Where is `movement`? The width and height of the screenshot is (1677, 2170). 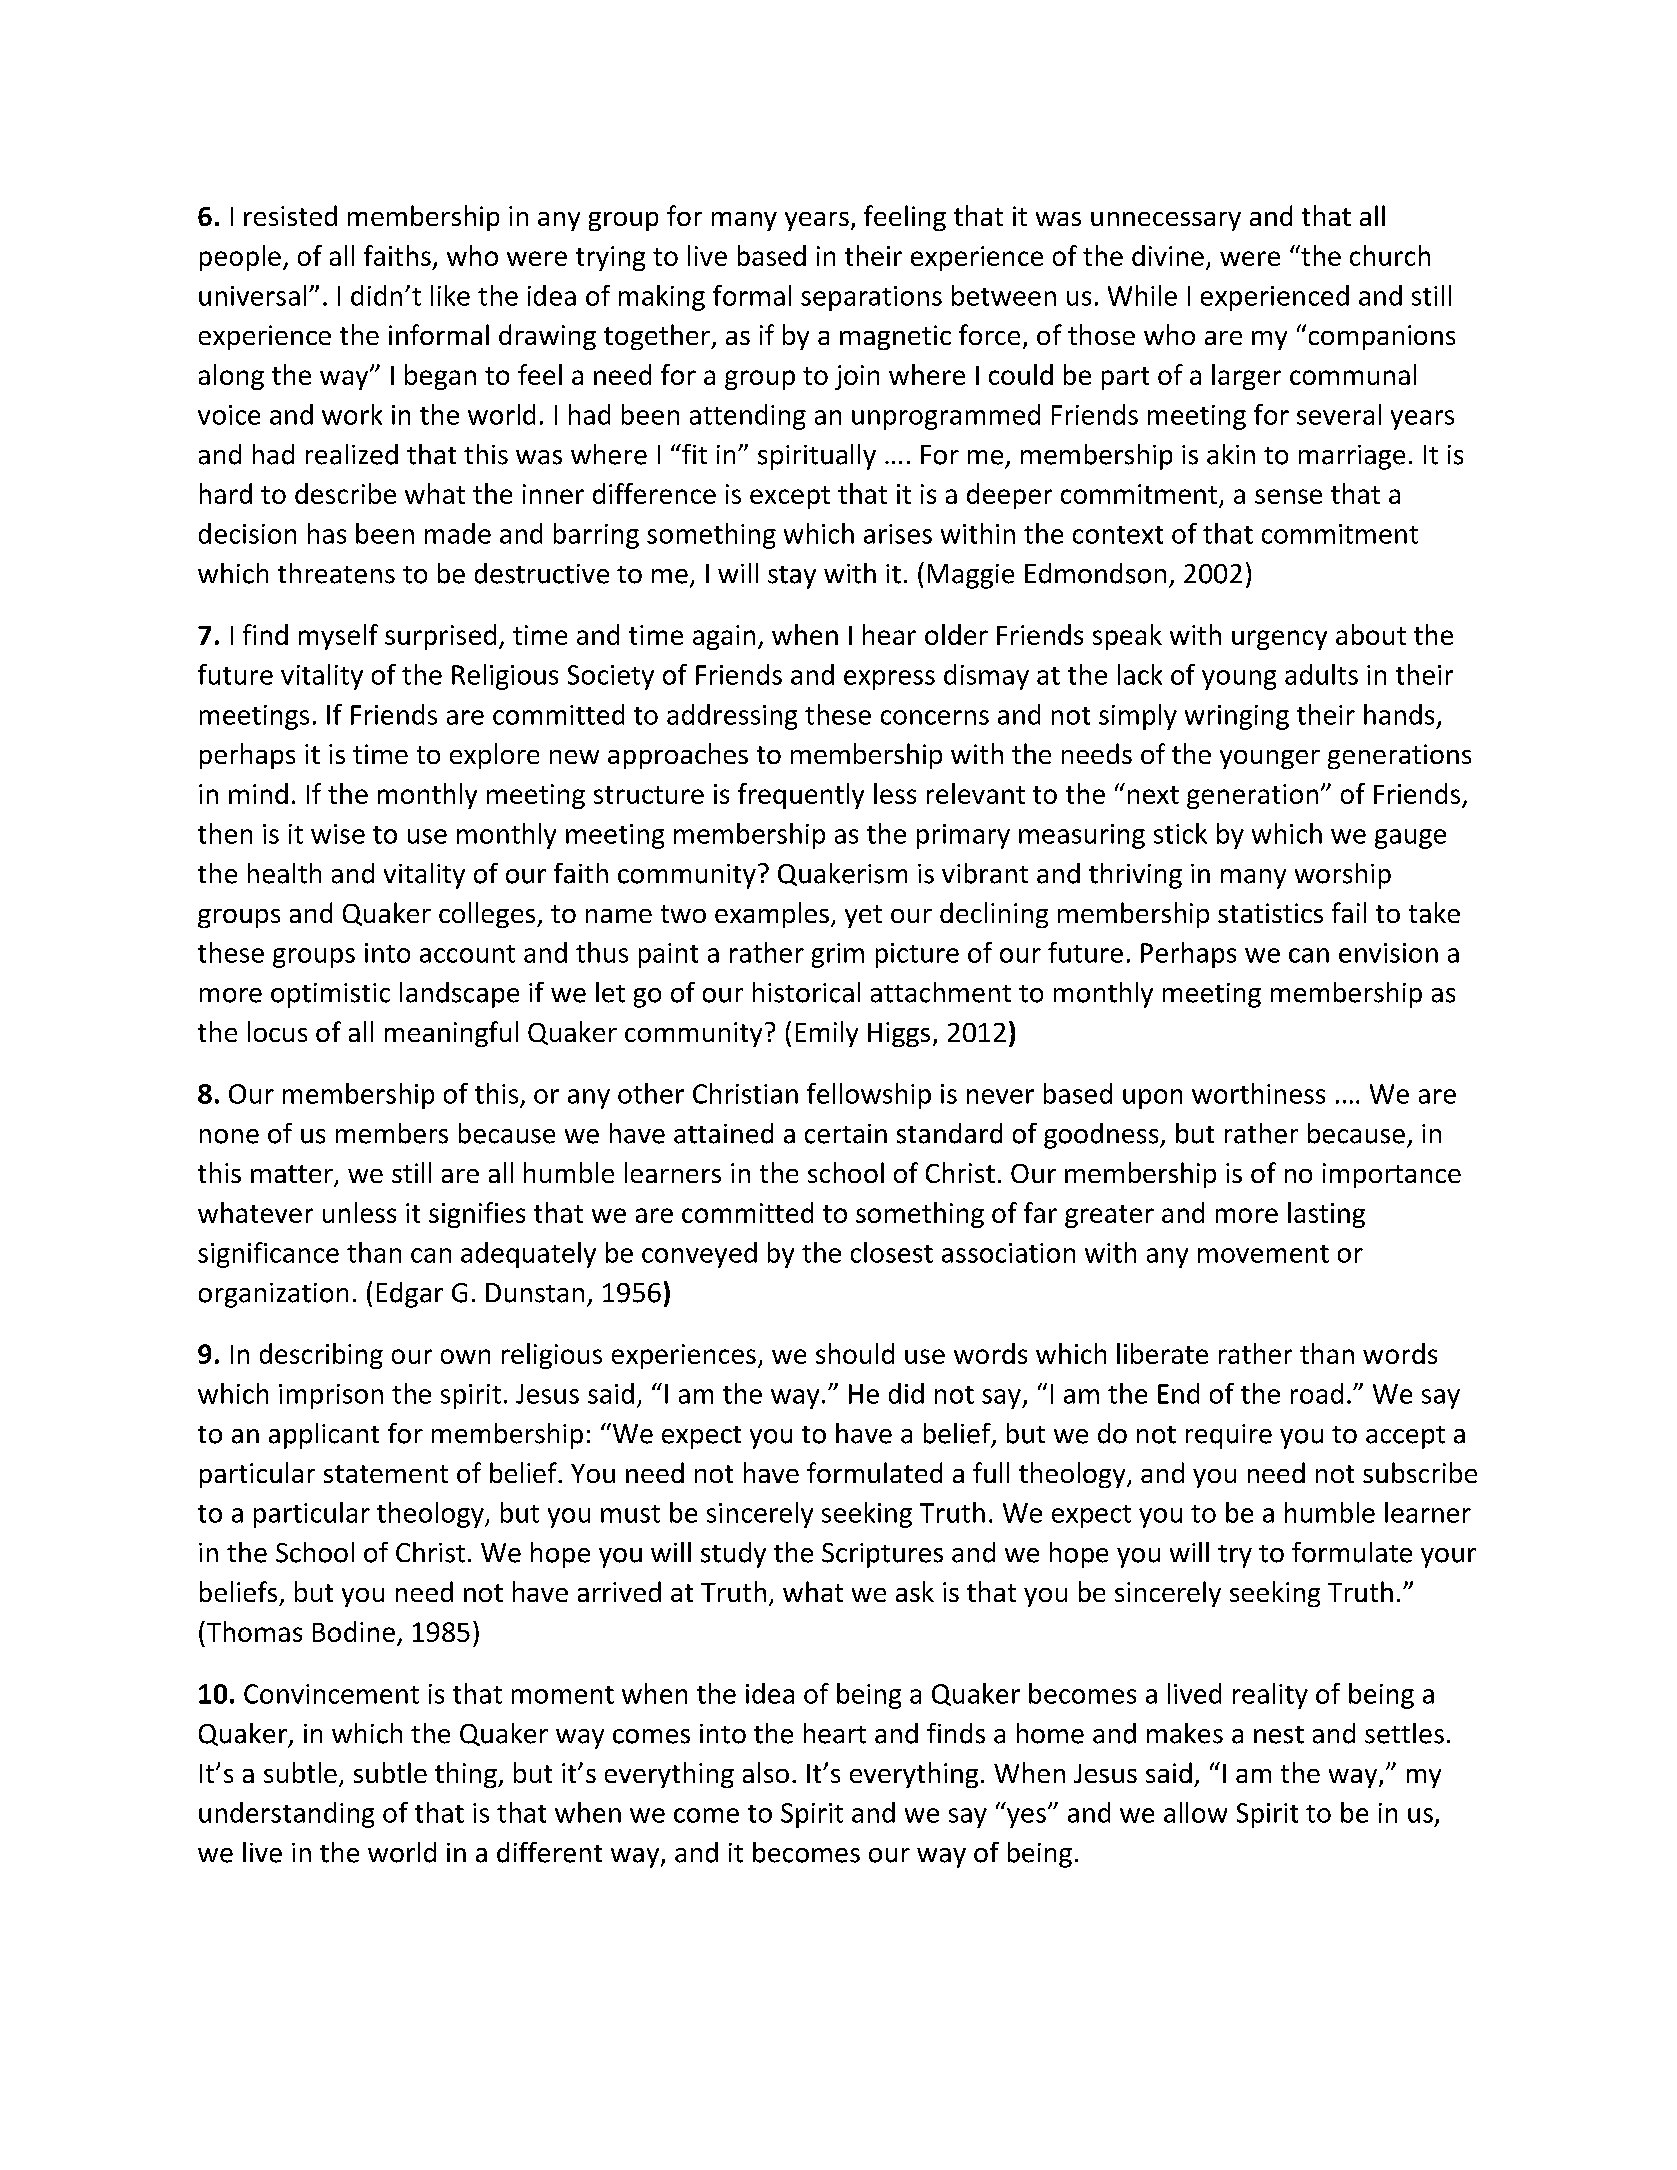 movement is located at coordinates (1263, 1254).
